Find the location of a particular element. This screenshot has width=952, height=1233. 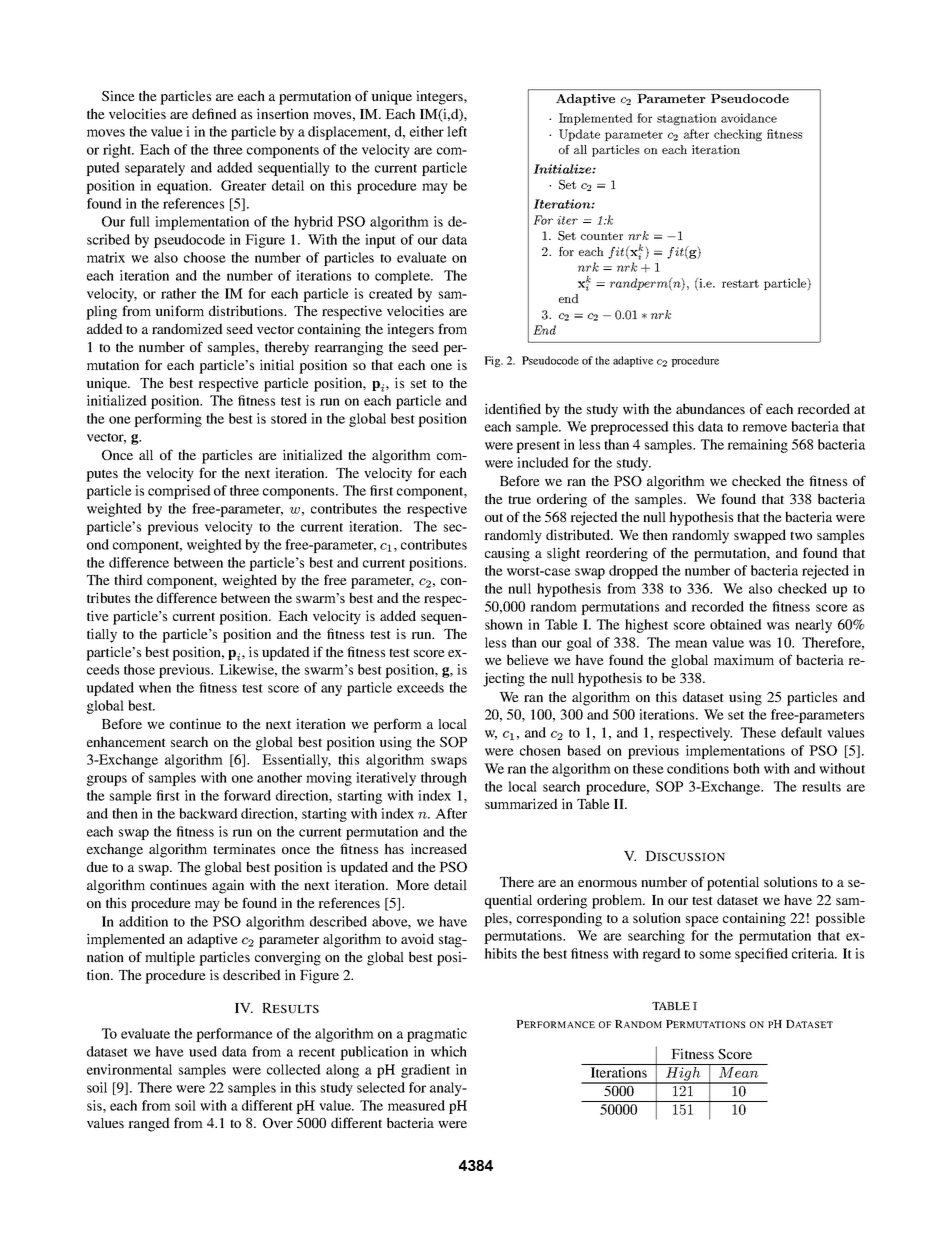

ranged is located at coordinates (149, 1124).
